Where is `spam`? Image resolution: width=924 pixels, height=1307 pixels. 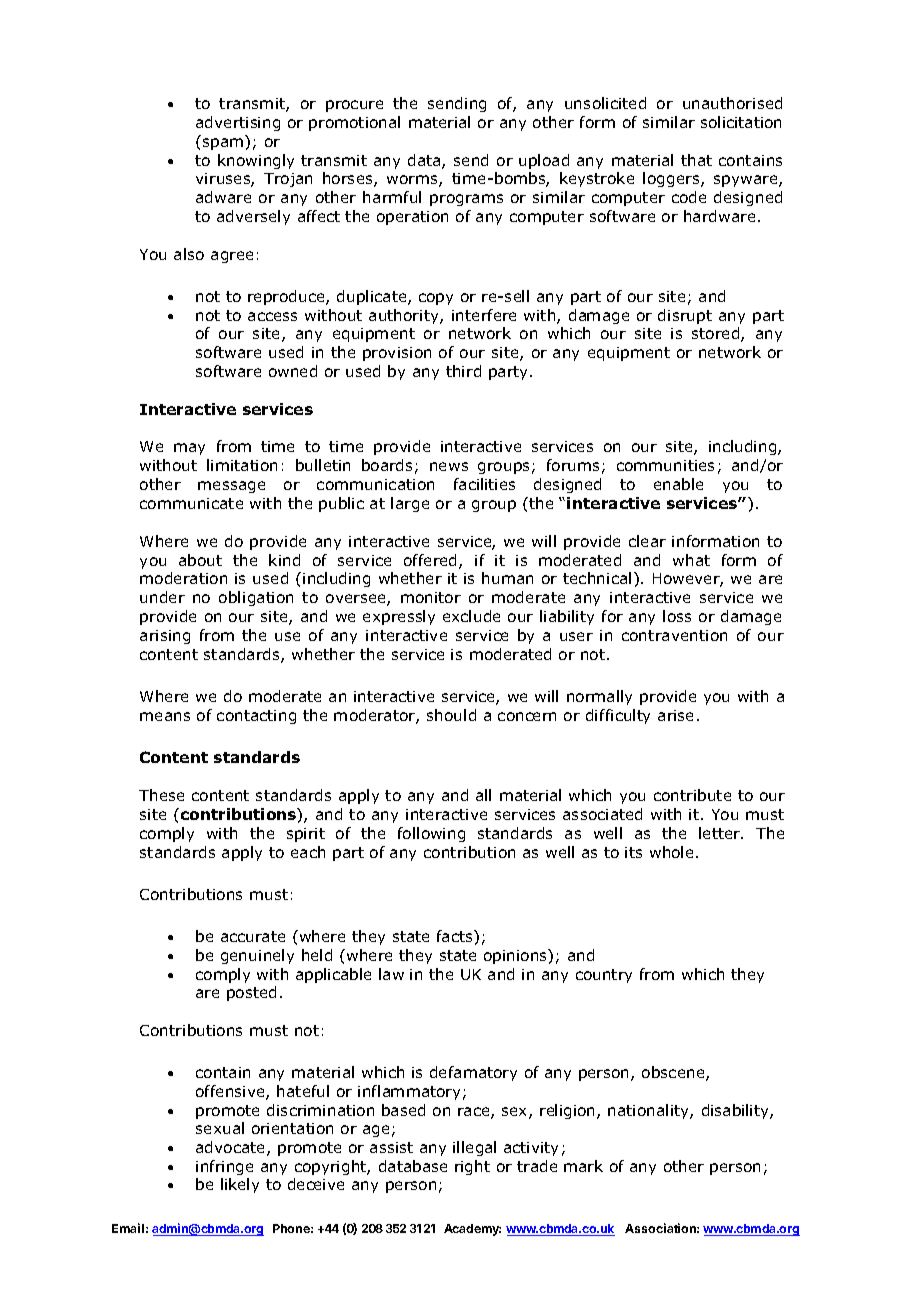
spam is located at coordinates (223, 144).
